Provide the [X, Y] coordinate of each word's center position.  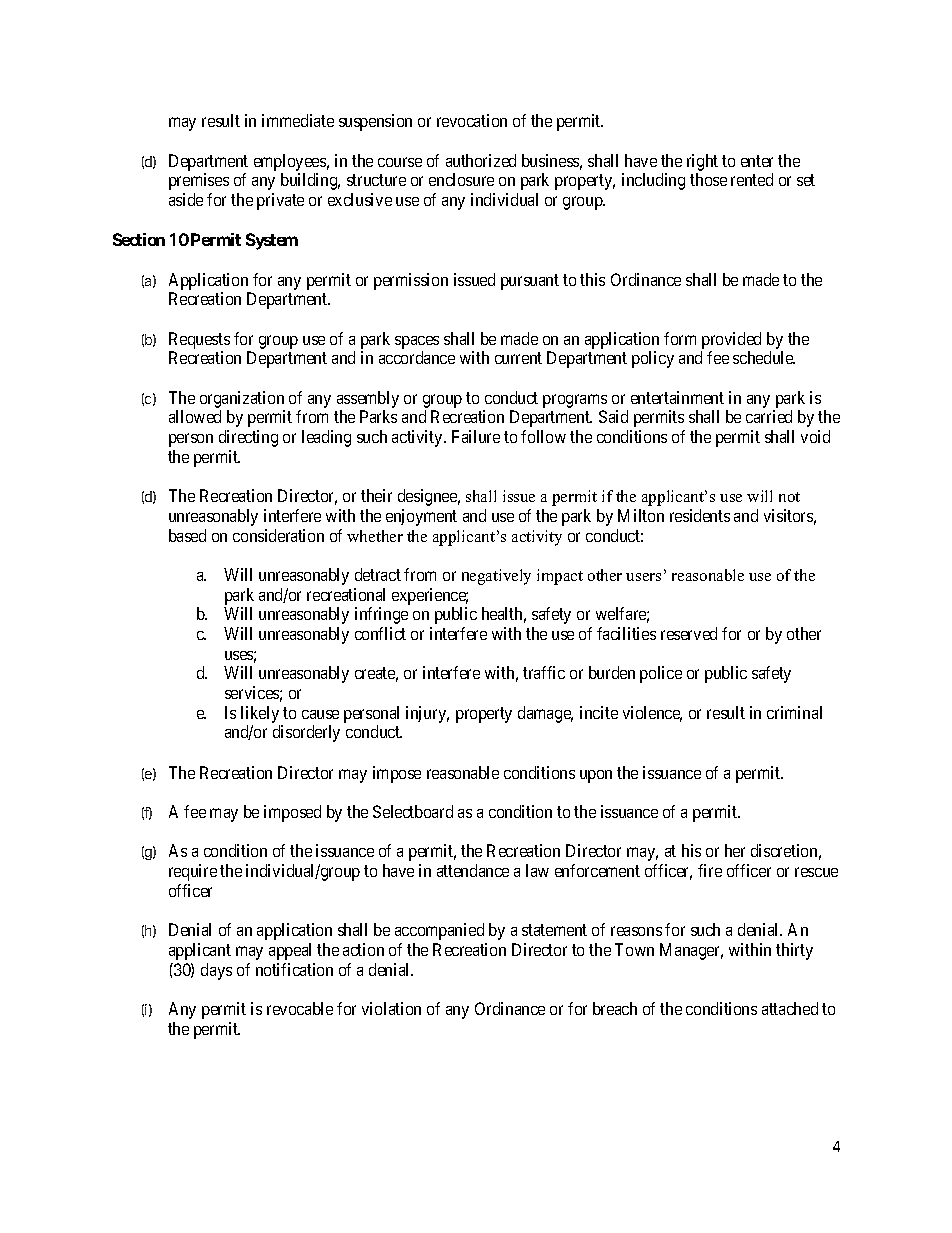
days [216, 971]
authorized [481, 160]
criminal [794, 712]
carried [769, 416]
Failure [476, 436]
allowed [195, 416]
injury [427, 714]
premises [199, 181]
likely [261, 716]
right [702, 162]
